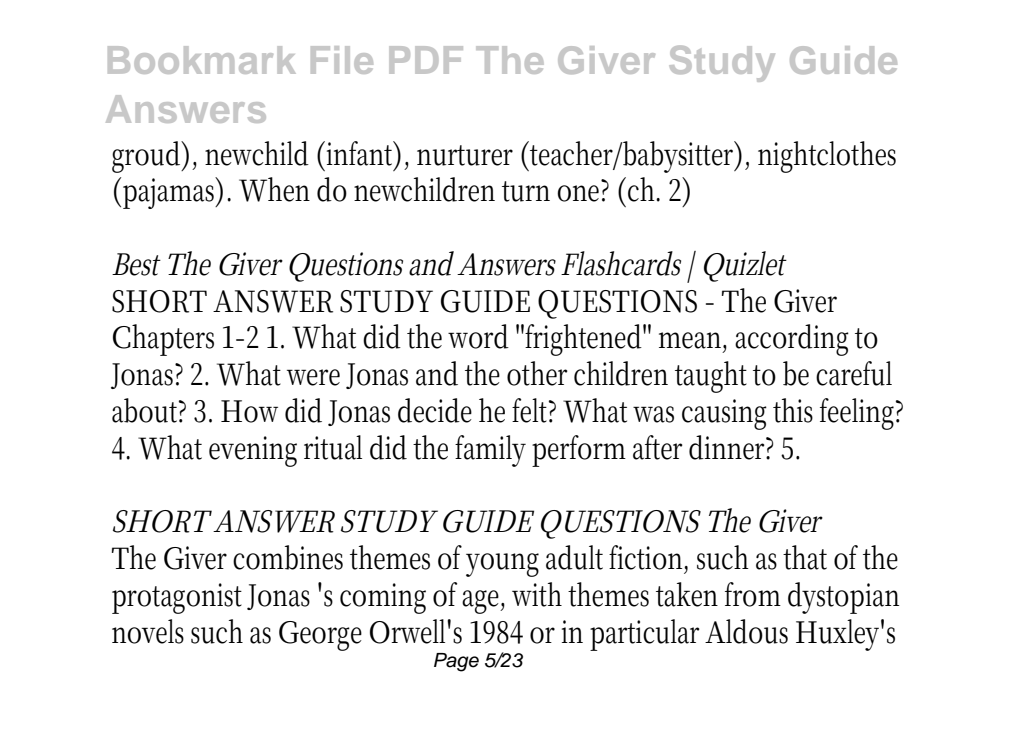 This page has width=1030, height=730. What do you see at coordinates (724, 414) in the page?
I see `causing` at bounding box center [724, 414].
